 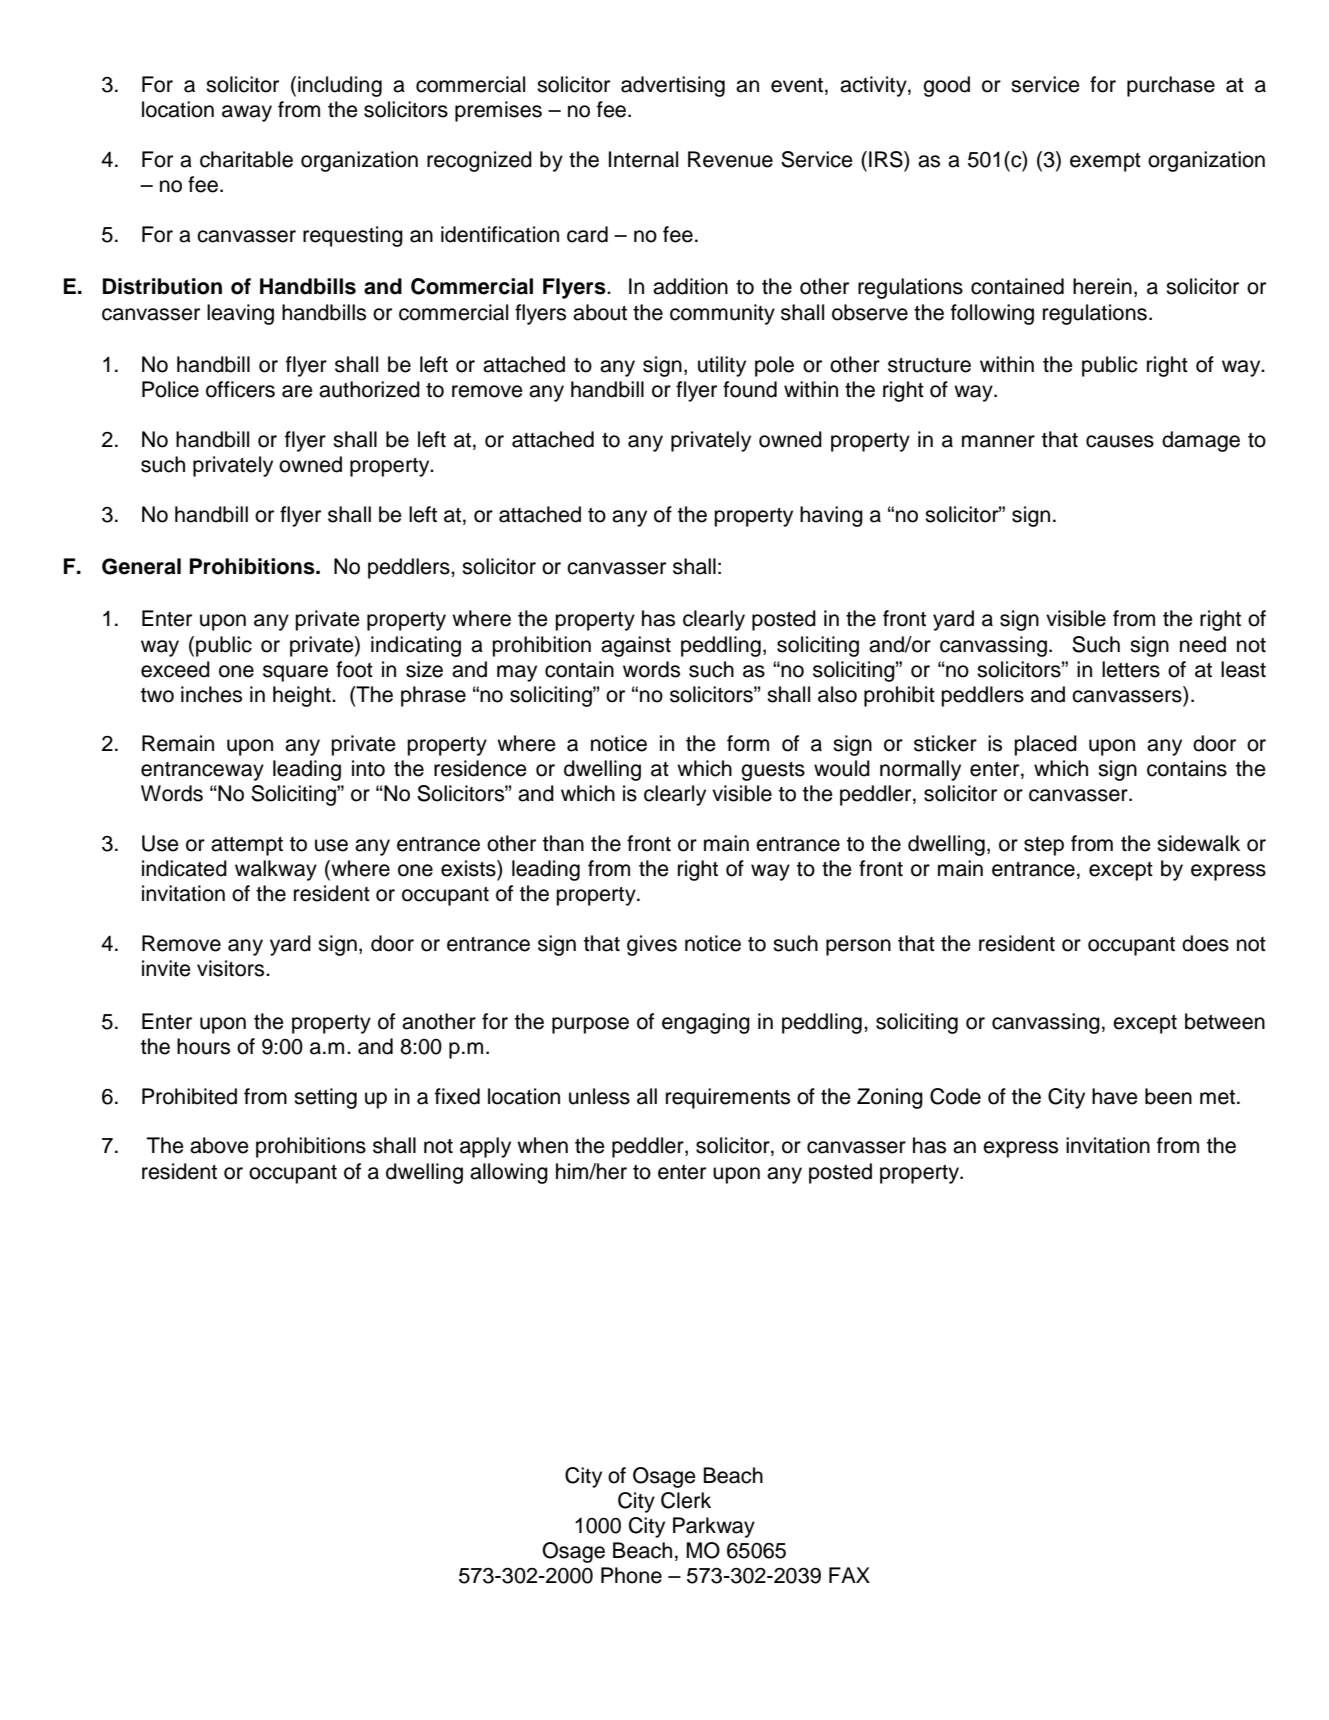 I want to click on above, so click(x=219, y=1145).
